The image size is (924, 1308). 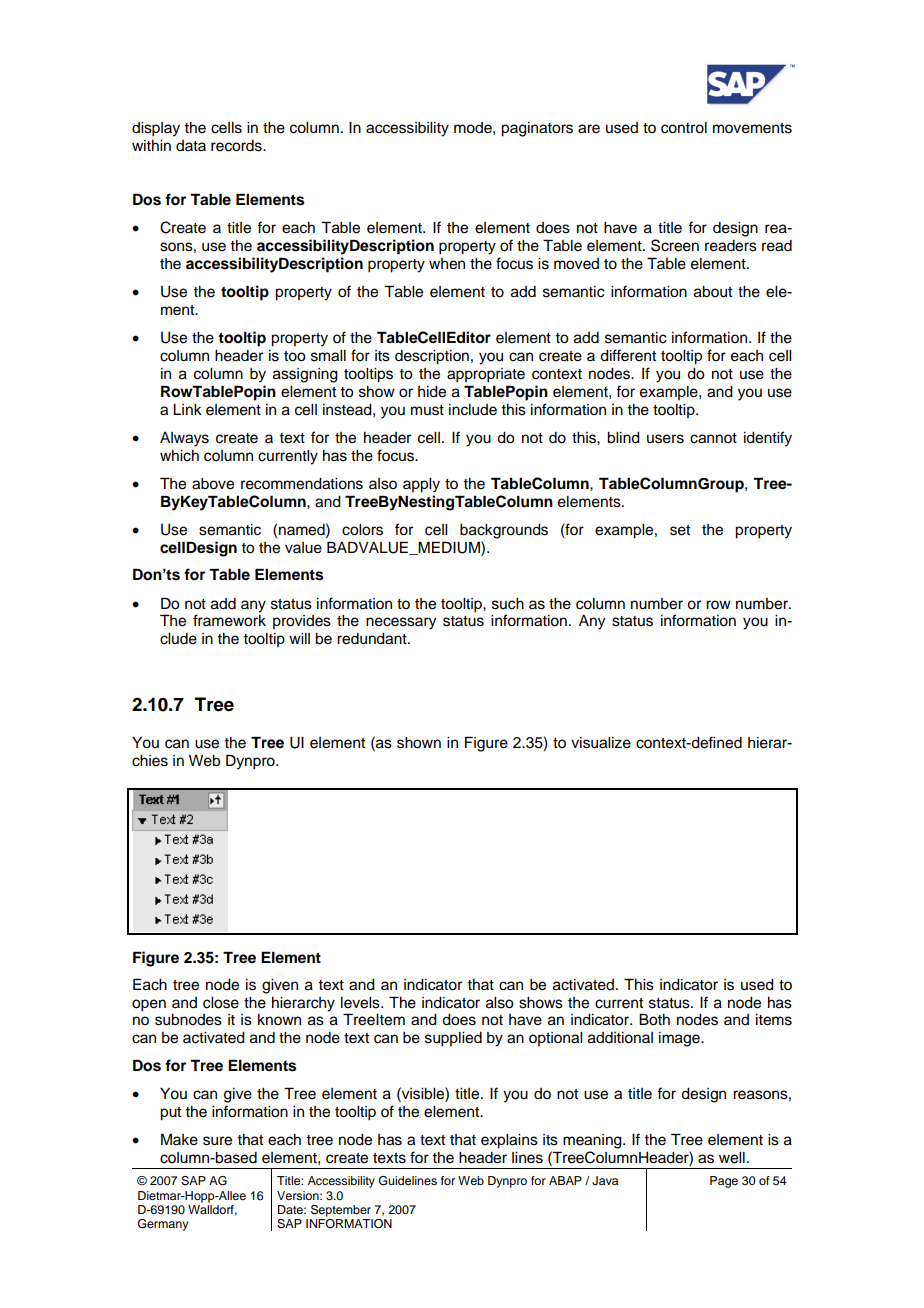 What do you see at coordinates (601, 743) in the page?
I see `visualize` at bounding box center [601, 743].
